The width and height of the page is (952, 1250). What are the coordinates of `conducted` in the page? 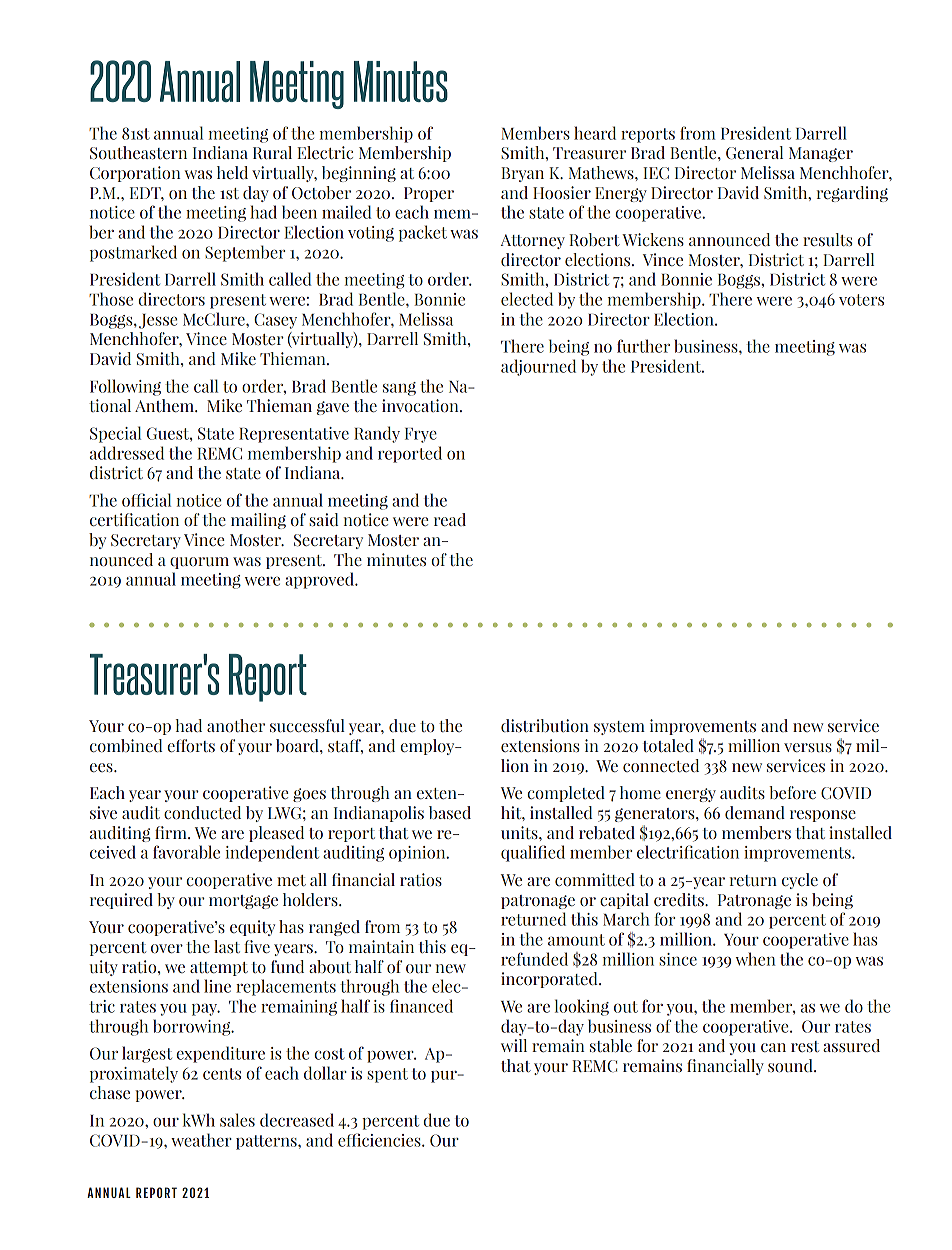 It's located at (202, 813).
